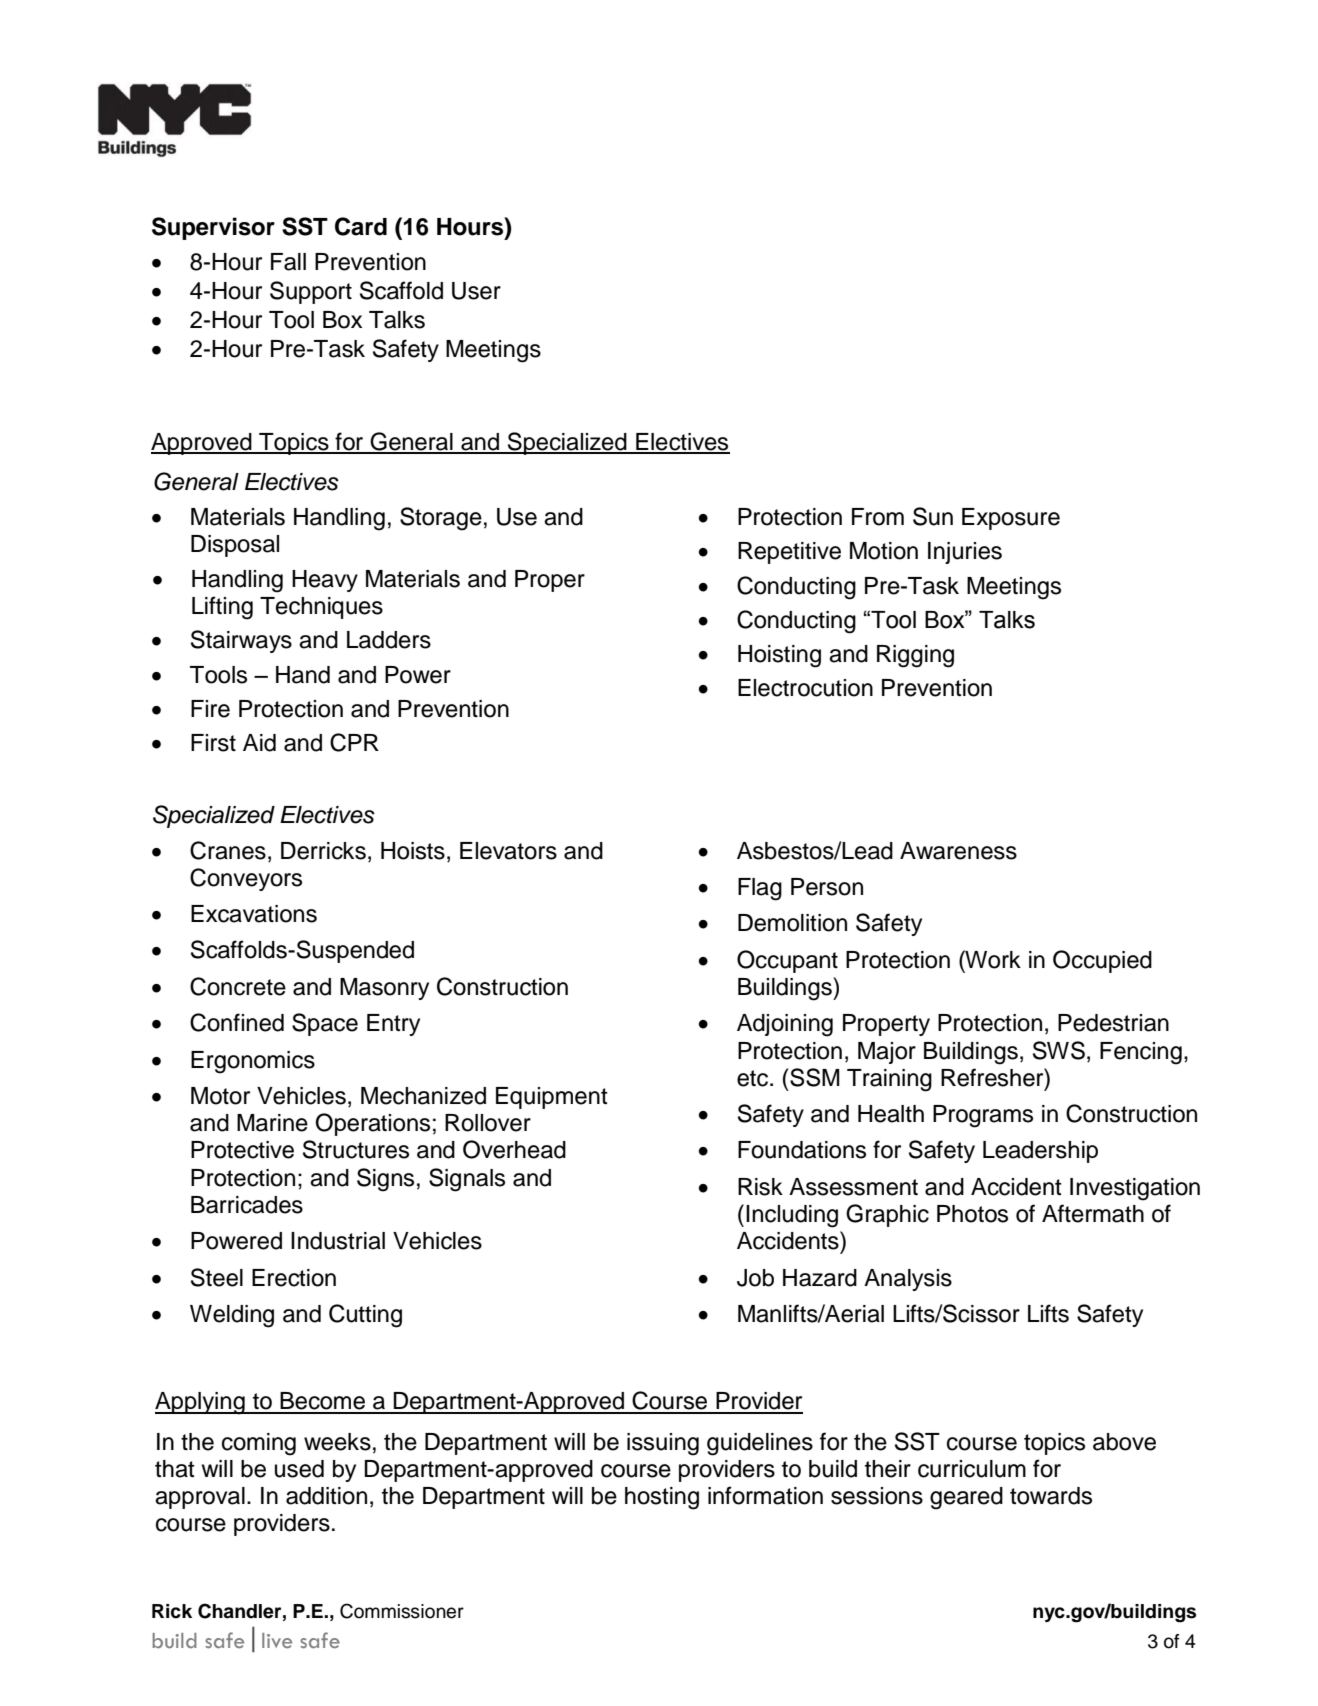 This screenshot has width=1318, height=1706. I want to click on Fall, so click(288, 262).
